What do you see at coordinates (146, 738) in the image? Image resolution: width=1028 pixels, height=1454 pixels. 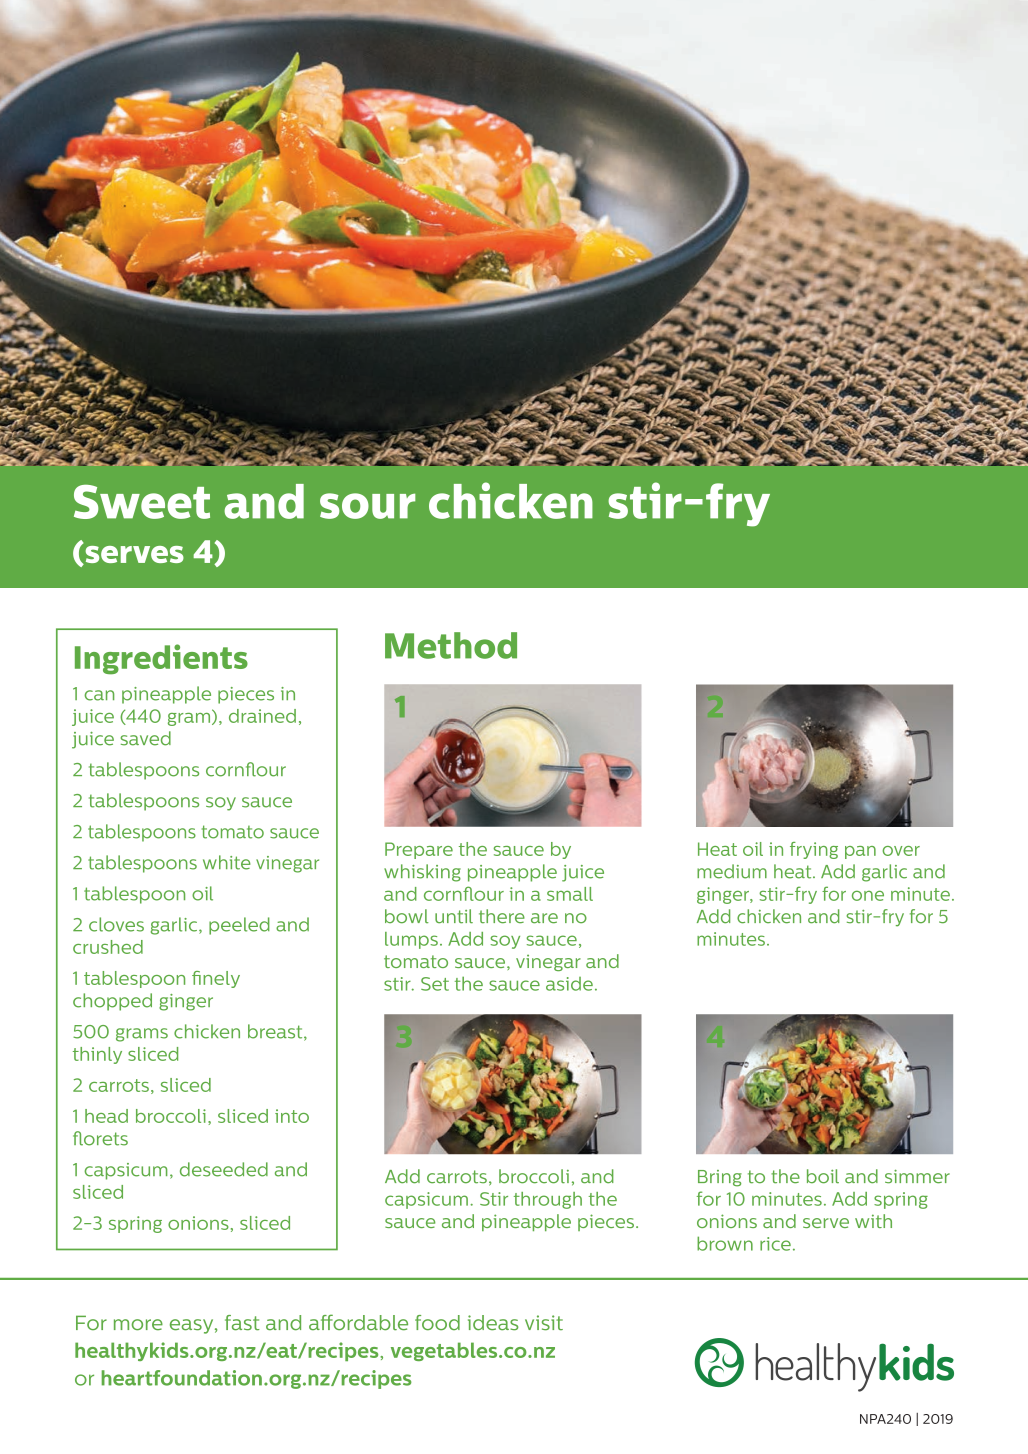 I see `saved` at bounding box center [146, 738].
